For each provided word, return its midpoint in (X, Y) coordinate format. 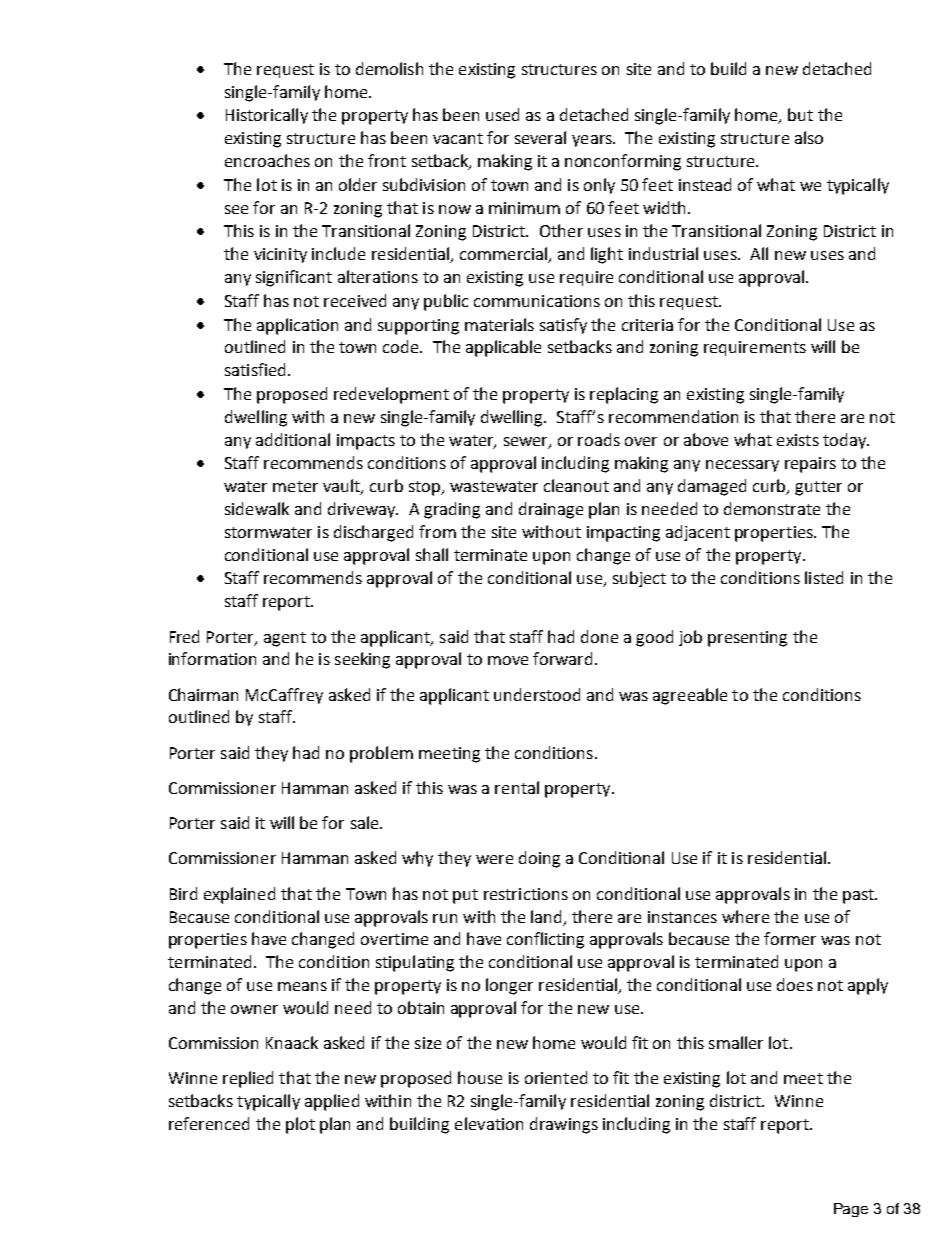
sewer (527, 442)
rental (517, 787)
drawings (564, 1125)
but (800, 114)
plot (300, 1125)
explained (239, 895)
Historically (267, 116)
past (859, 896)
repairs (810, 465)
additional (293, 439)
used (502, 114)
